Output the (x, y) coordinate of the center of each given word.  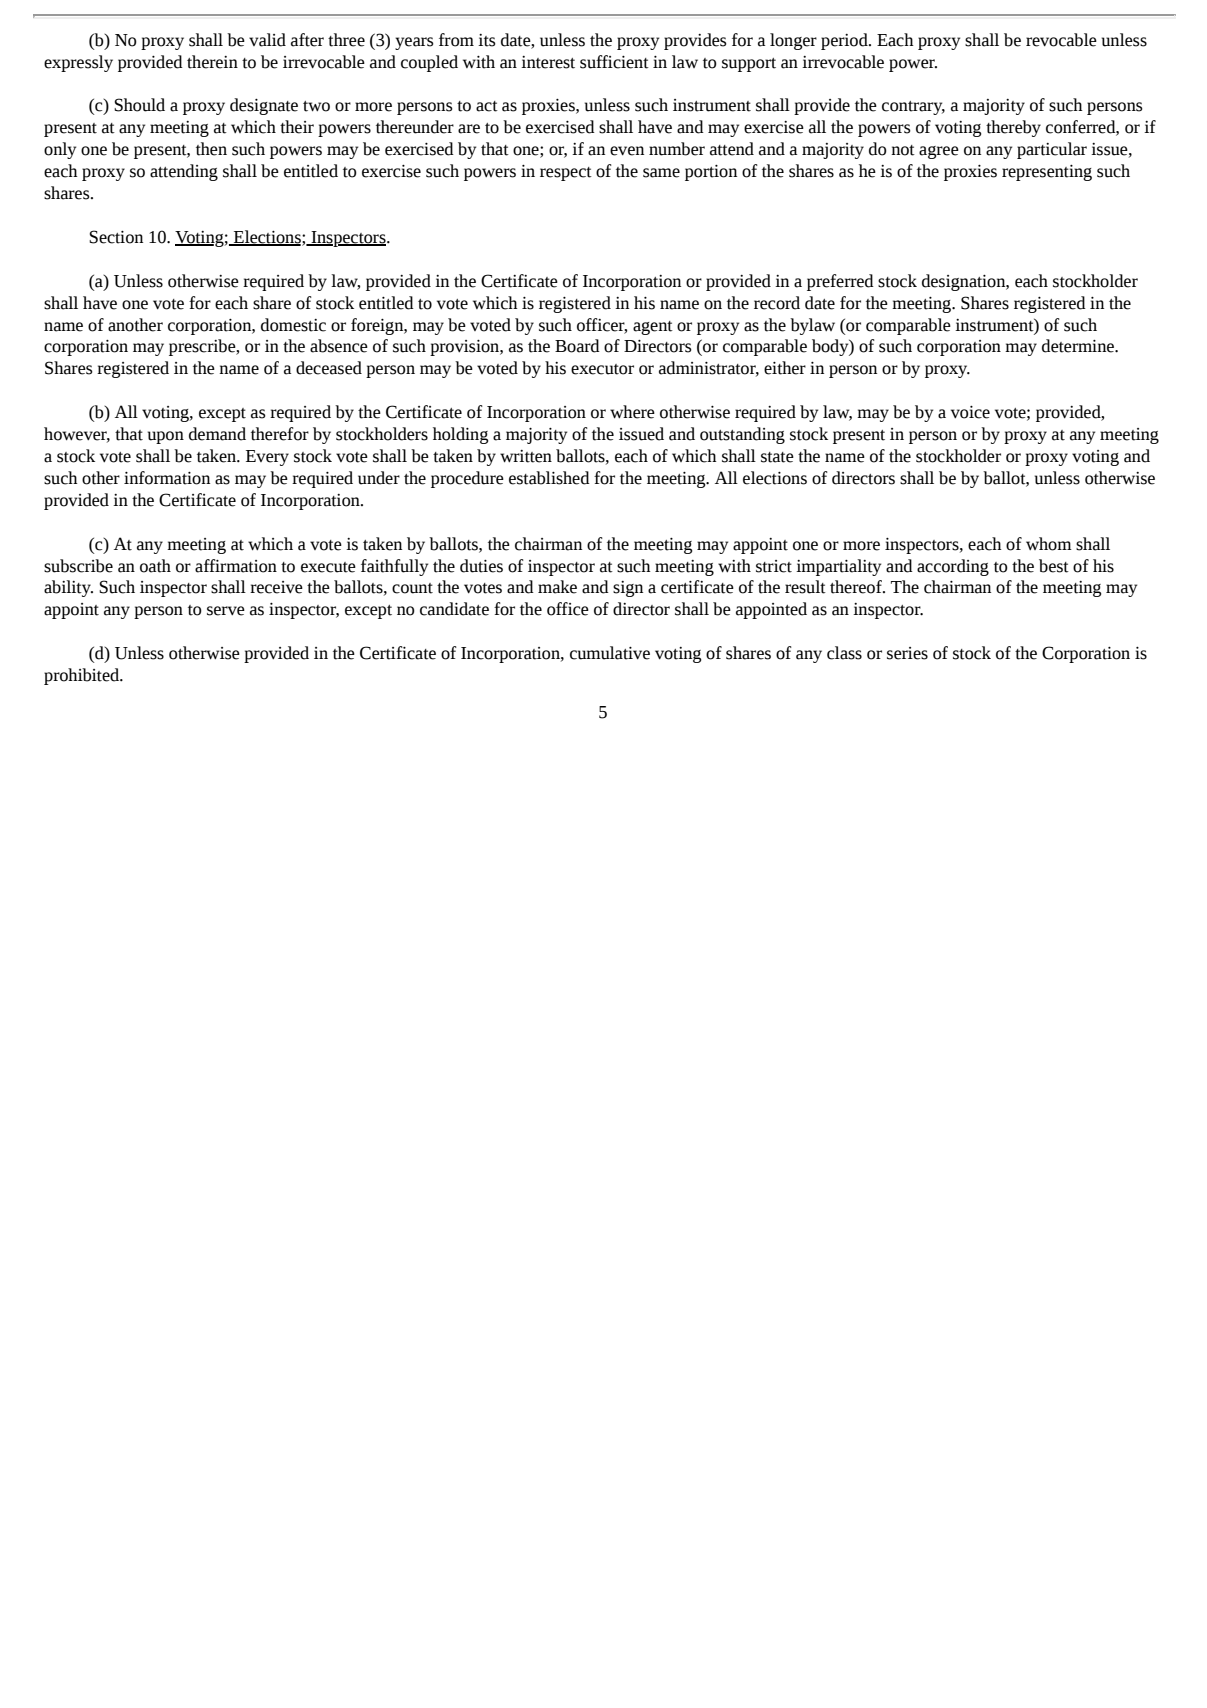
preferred (840, 282)
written (526, 456)
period (845, 41)
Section (116, 237)
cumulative (610, 653)
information (167, 478)
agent (653, 328)
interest (548, 62)
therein (212, 62)
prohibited (82, 676)
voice (970, 412)
